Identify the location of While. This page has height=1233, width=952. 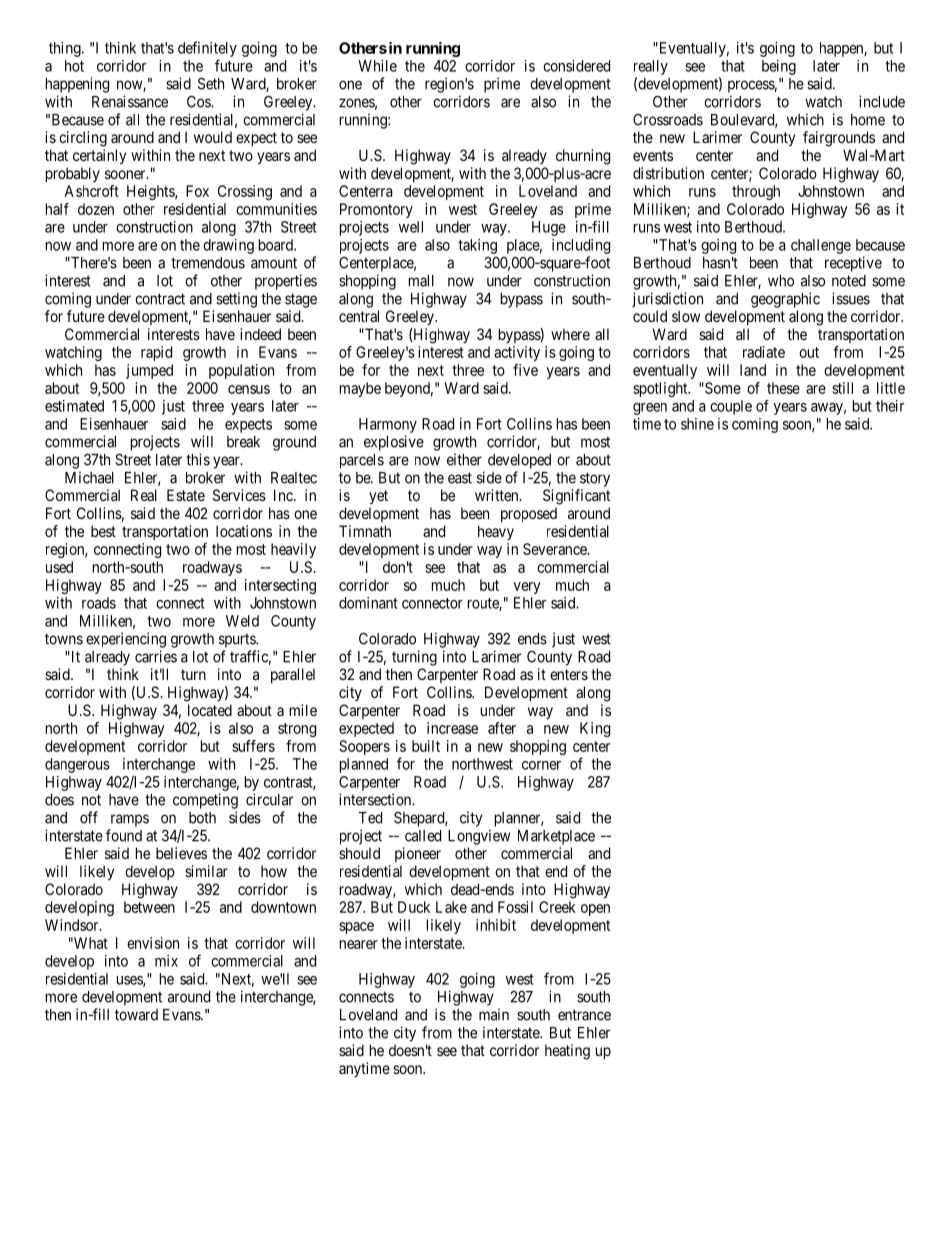
(377, 66).
